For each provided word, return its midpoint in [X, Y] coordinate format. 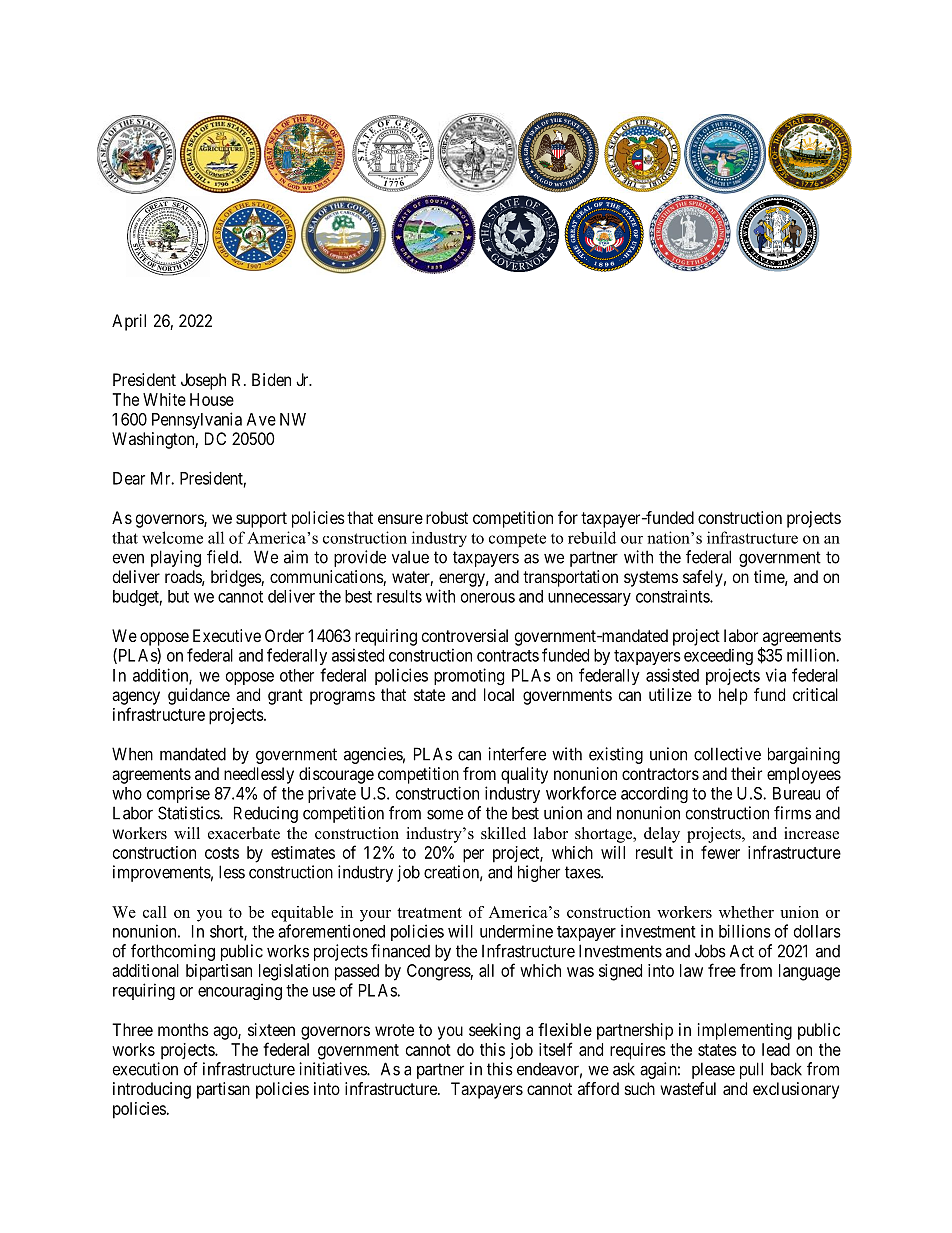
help [733, 696]
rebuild [592, 537]
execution [145, 1069]
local [499, 694]
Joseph [203, 381]
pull [751, 1070]
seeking [494, 1031]
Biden [271, 379]
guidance [199, 696]
